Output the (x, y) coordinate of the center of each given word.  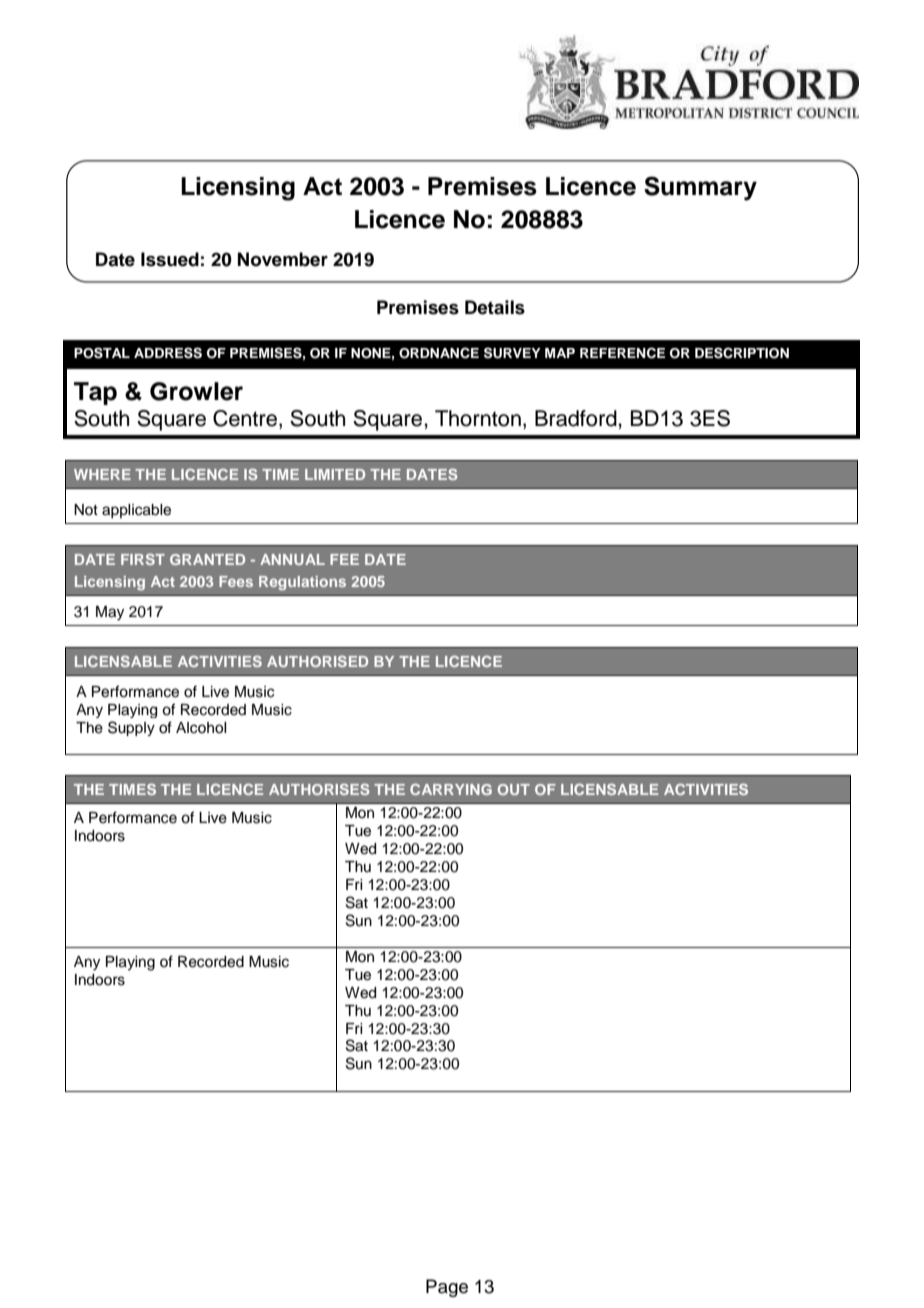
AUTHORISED (317, 661)
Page (447, 1288)
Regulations (302, 583)
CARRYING (451, 789)
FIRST (143, 559)
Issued (170, 259)
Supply (131, 728)
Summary (700, 188)
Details (495, 307)
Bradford (577, 418)
